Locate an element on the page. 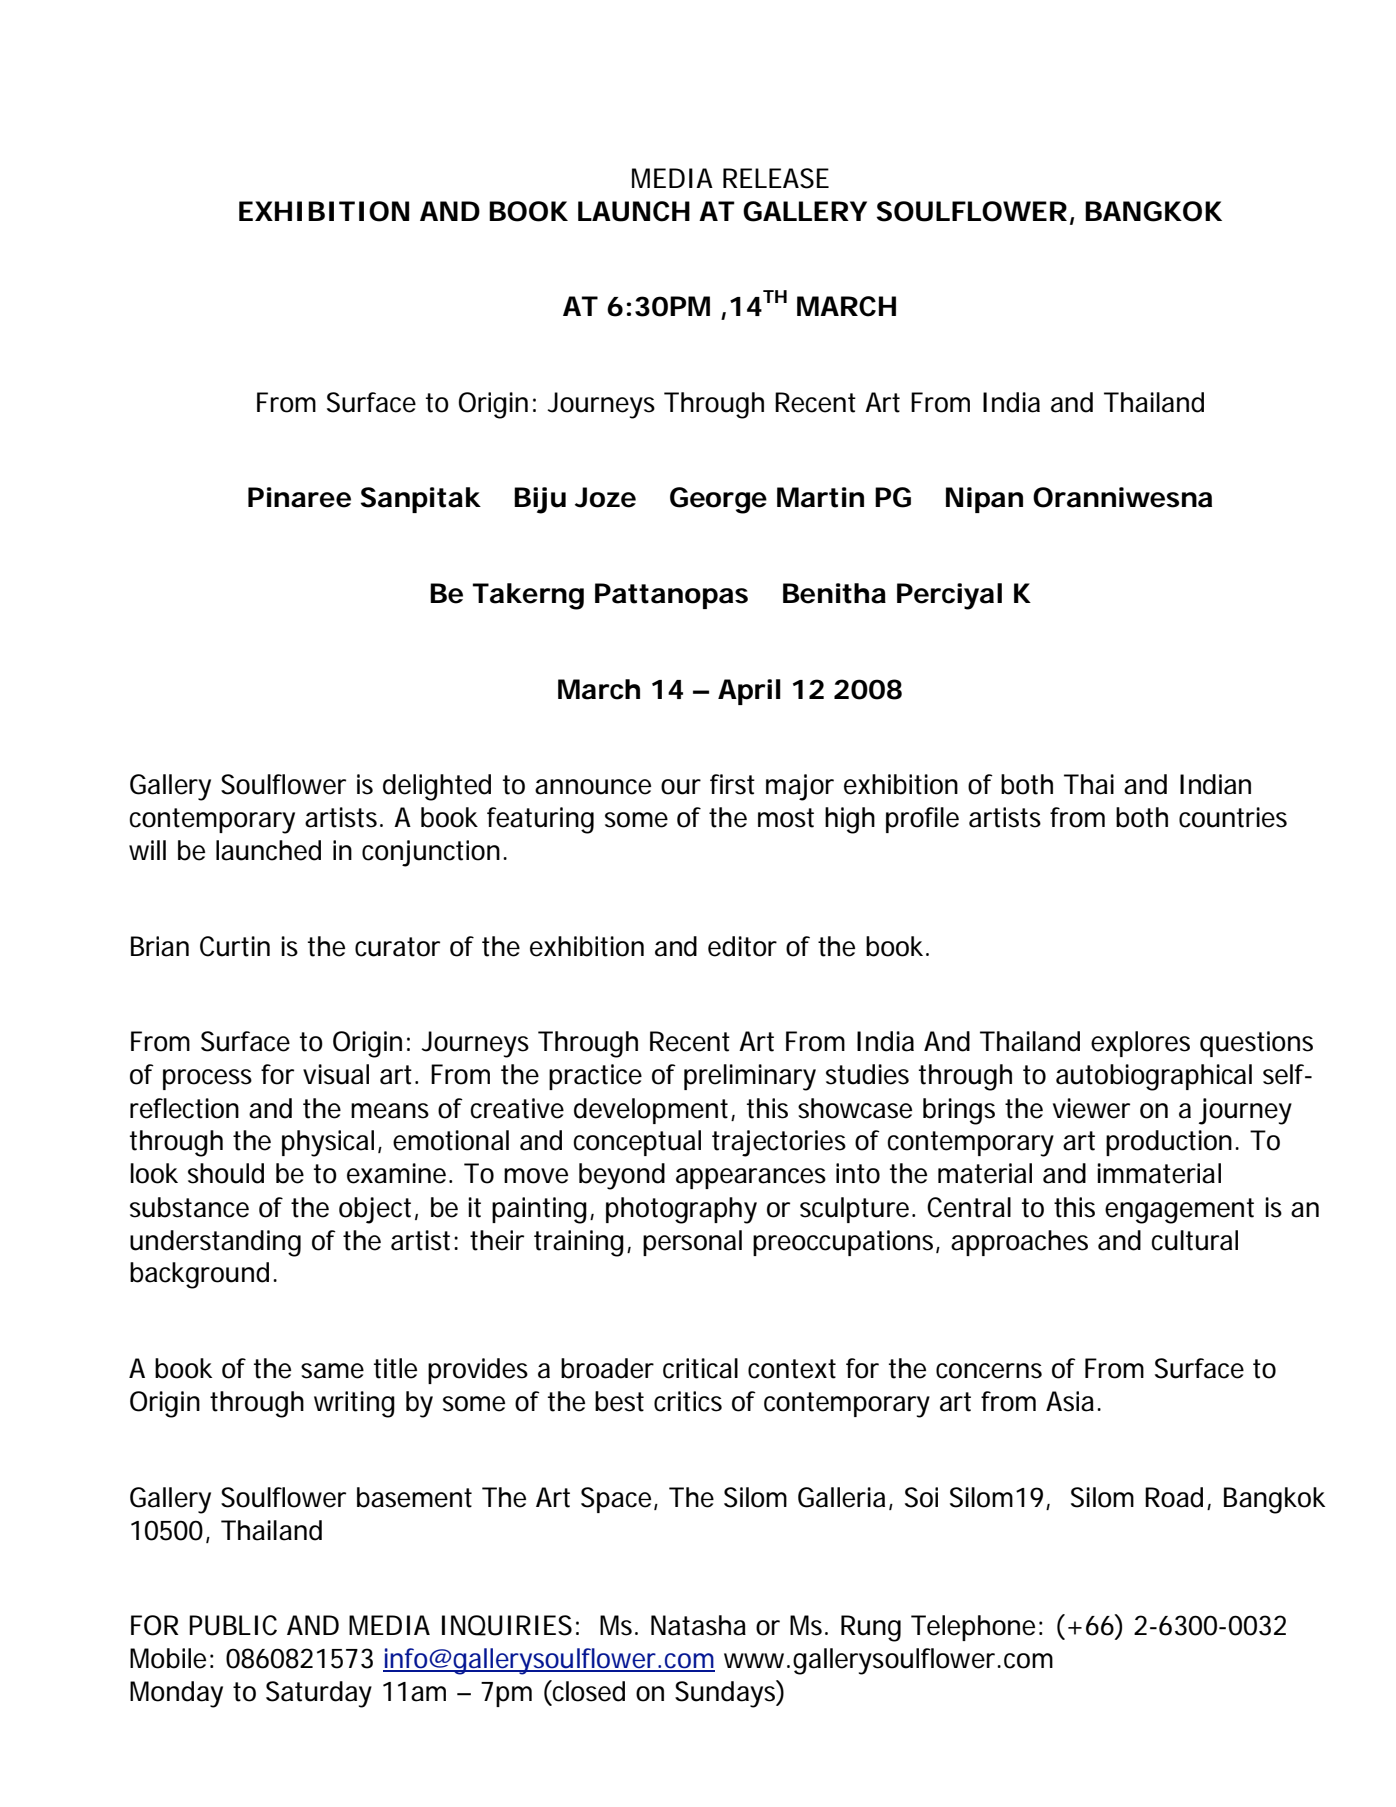 The image size is (1396, 1807). Natasha is located at coordinates (698, 1625).
